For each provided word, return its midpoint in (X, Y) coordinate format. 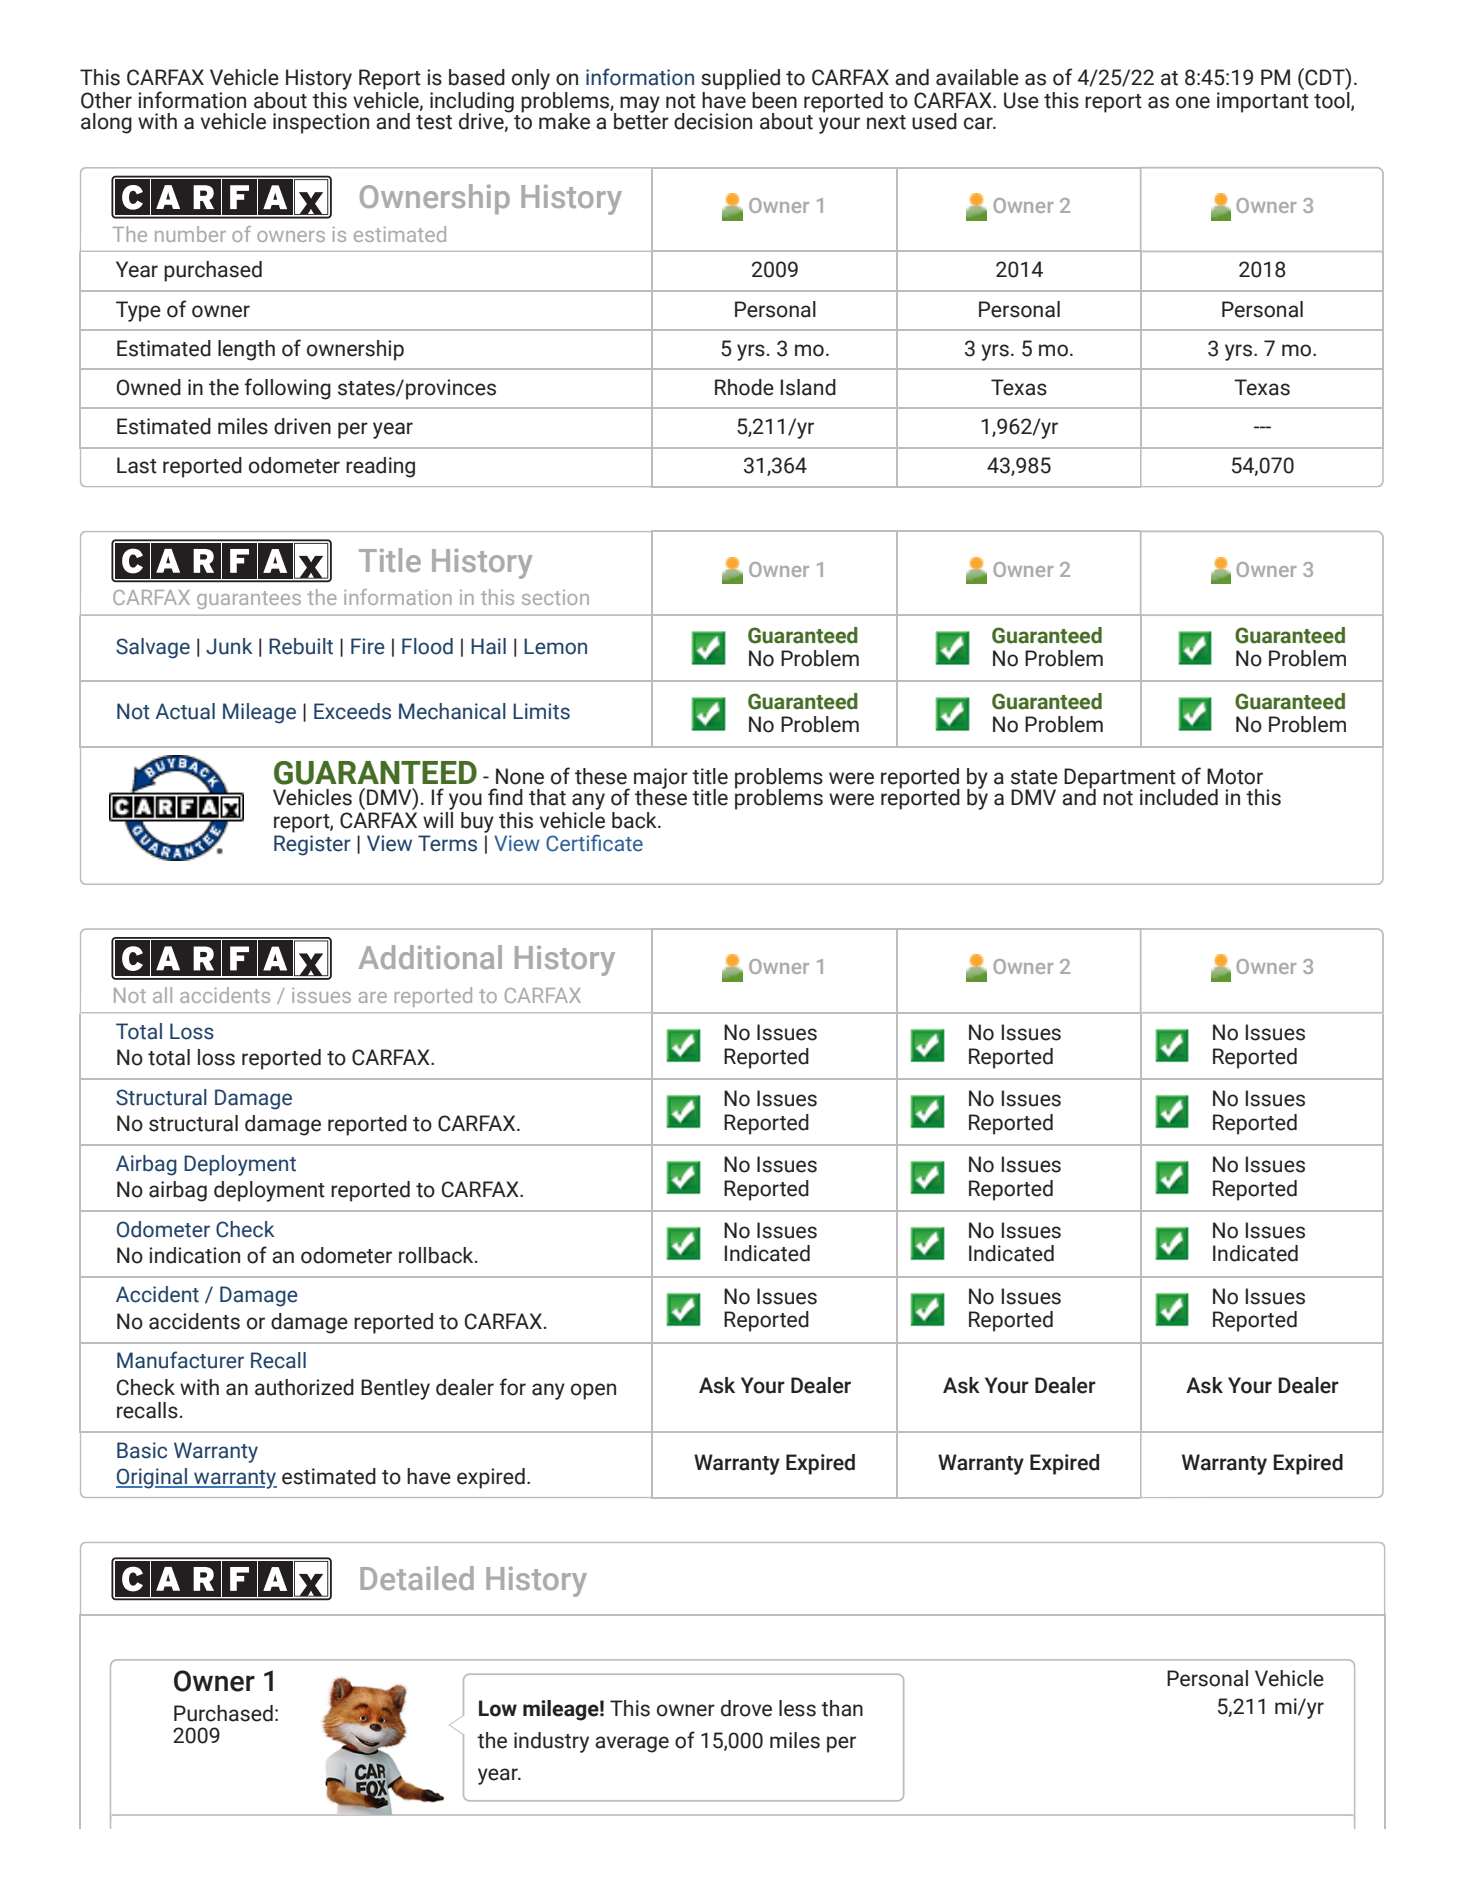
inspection (321, 123)
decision (713, 121)
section (555, 597)
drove (746, 1708)
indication (194, 1255)
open (593, 1391)
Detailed (417, 1578)
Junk (229, 646)
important (1263, 102)
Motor (1235, 776)
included (1179, 797)
